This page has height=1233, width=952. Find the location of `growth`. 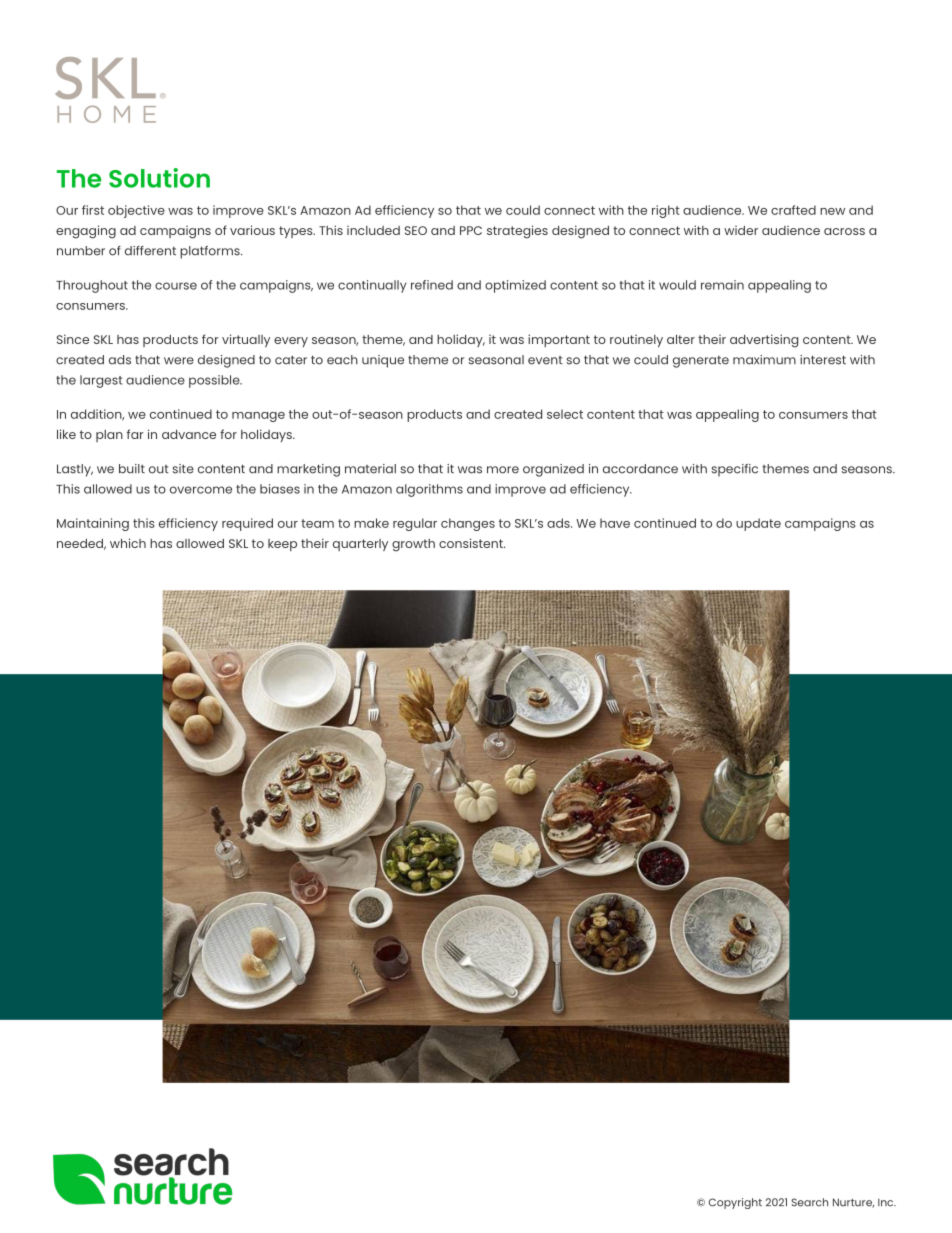

growth is located at coordinates (413, 545).
